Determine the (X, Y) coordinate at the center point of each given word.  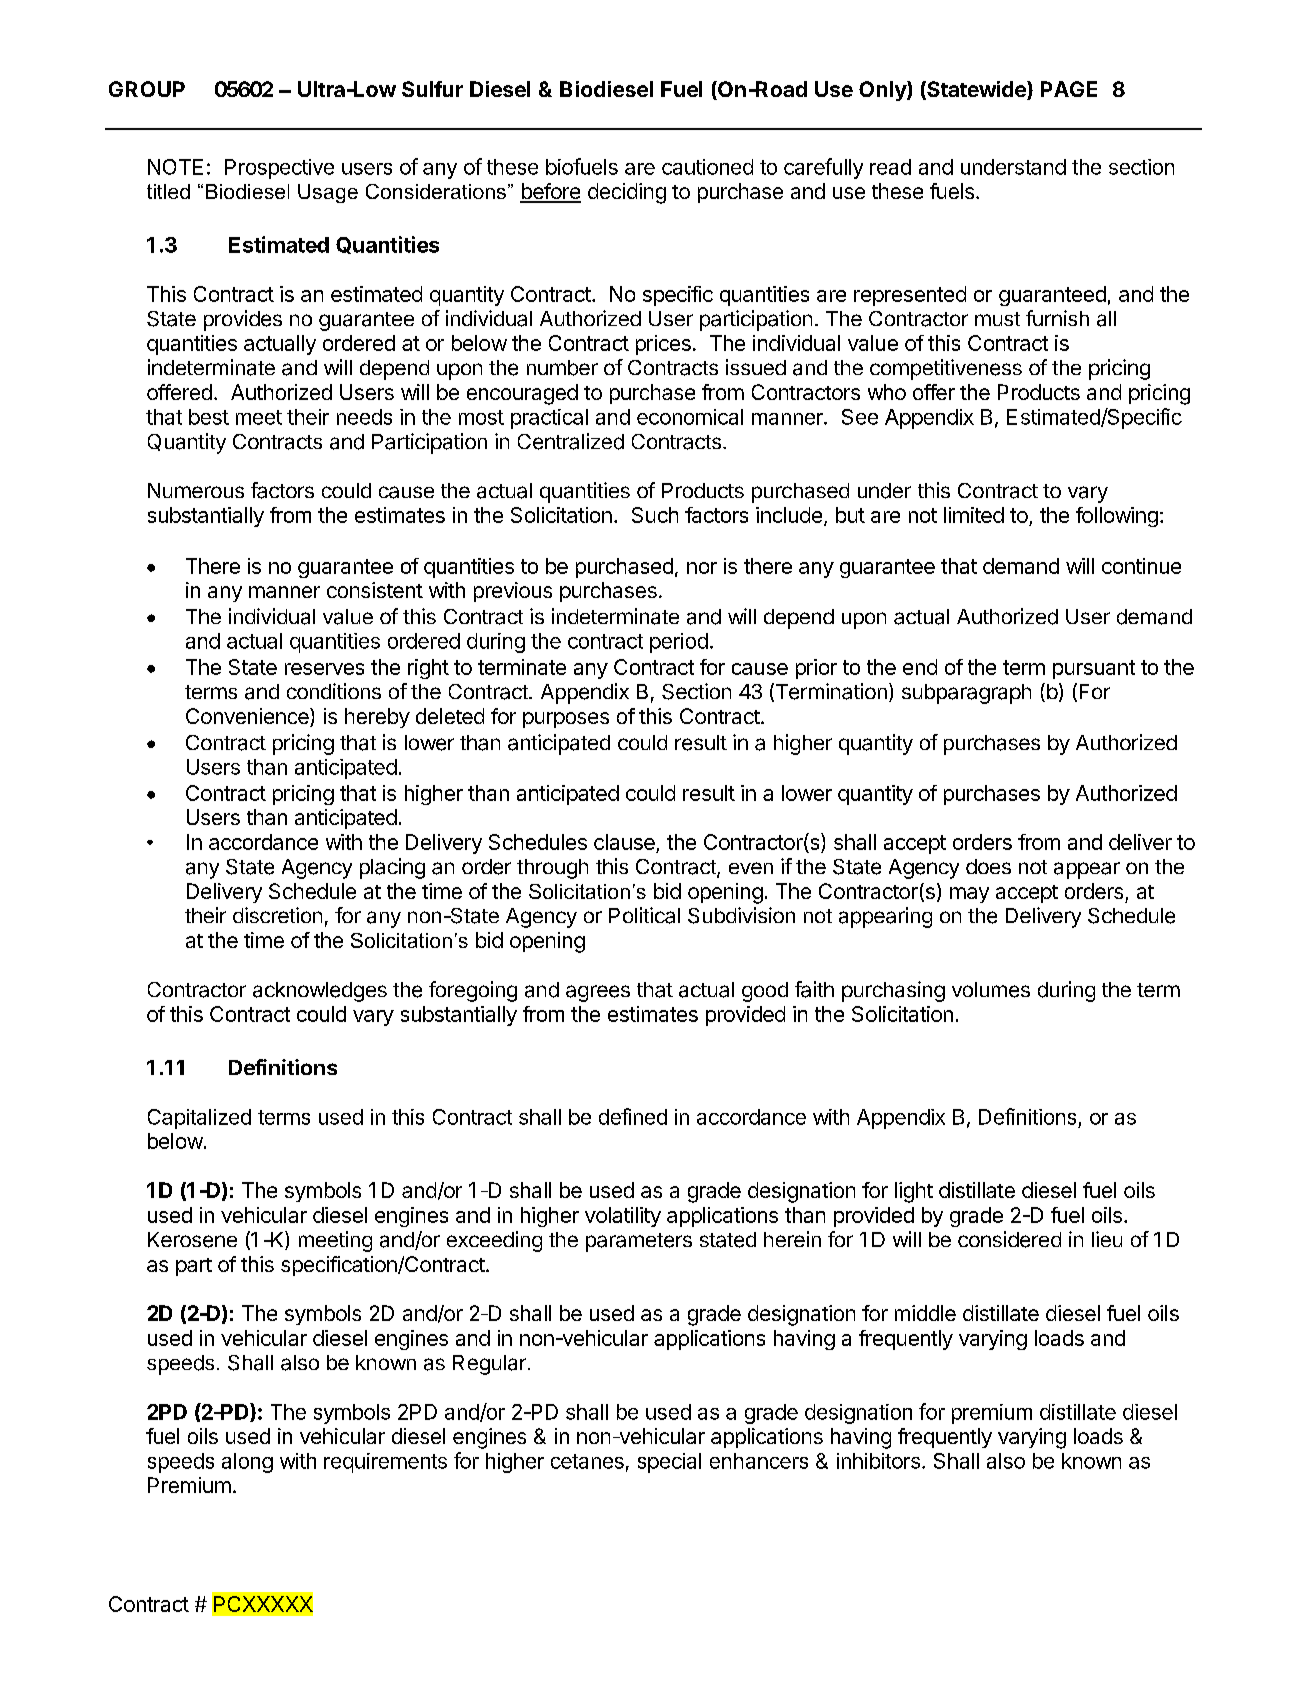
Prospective (279, 169)
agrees (598, 993)
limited (974, 515)
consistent (375, 590)
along (247, 1463)
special (669, 1463)
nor (702, 568)
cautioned (707, 167)
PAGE (1069, 89)
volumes (991, 990)
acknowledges (320, 992)
